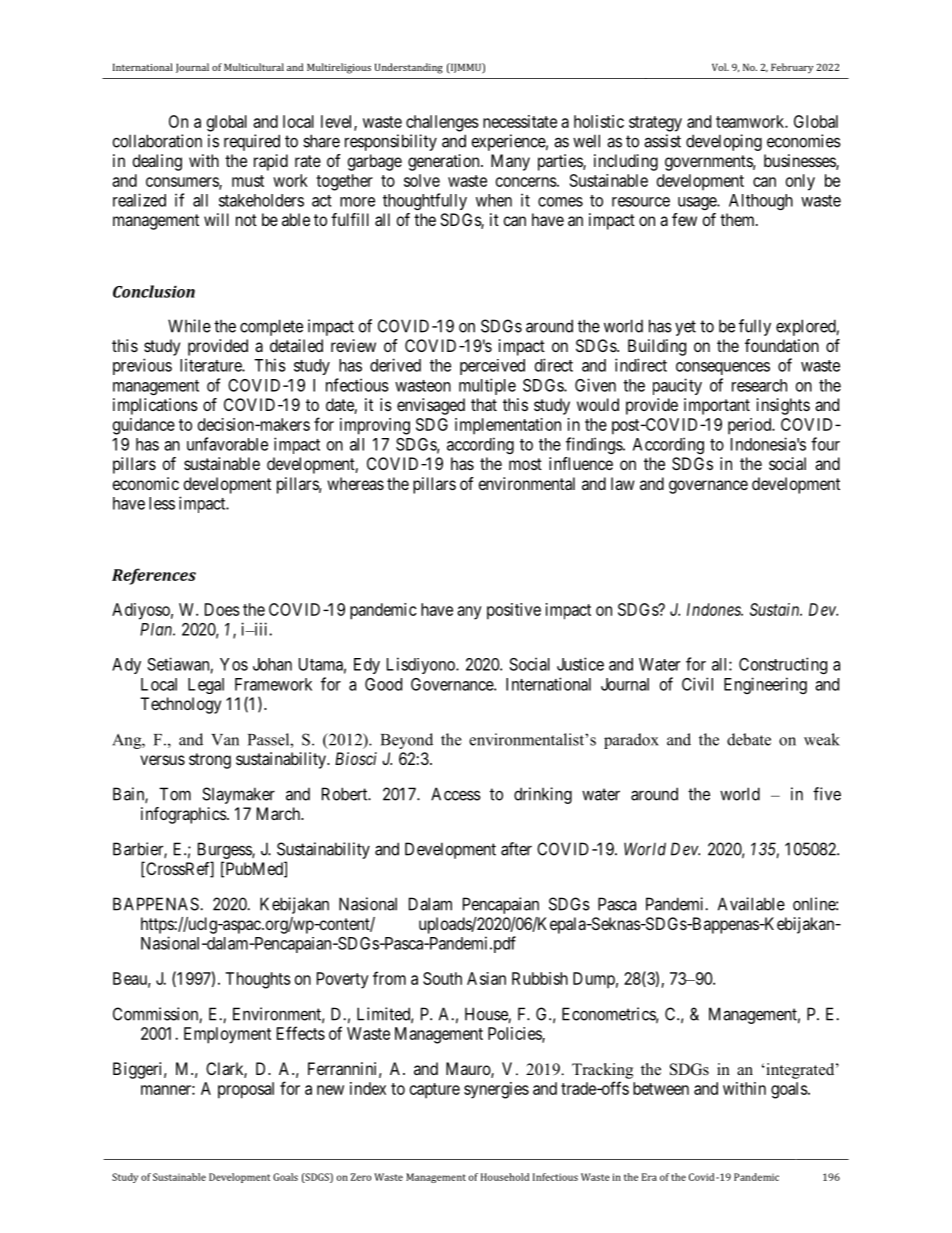 This image has width=952, height=1233. What do you see at coordinates (456, 794) in the image?
I see `Access` at bounding box center [456, 794].
